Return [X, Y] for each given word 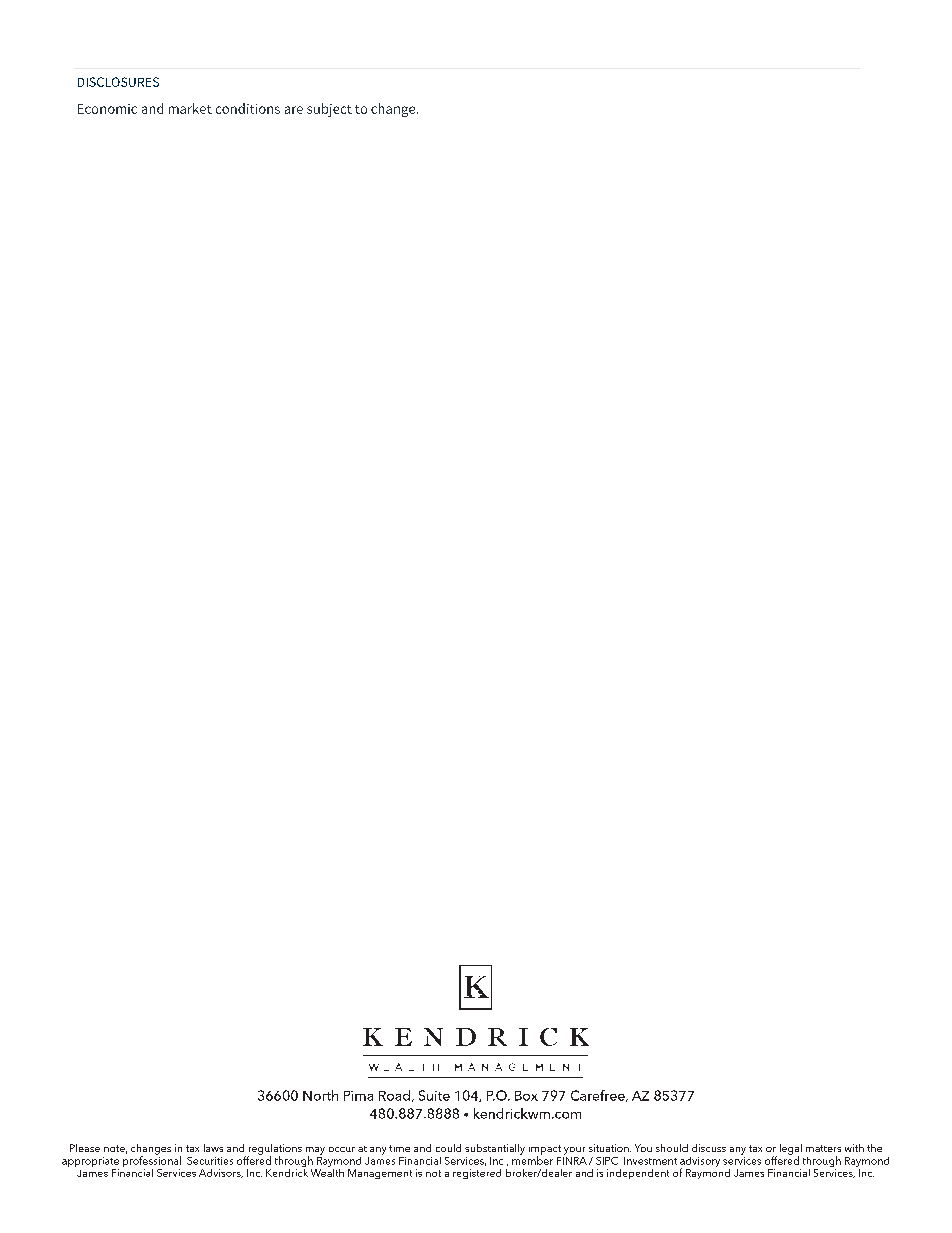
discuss [709, 1148]
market [190, 108]
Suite [434, 1095]
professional [152, 1160]
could [448, 1148]
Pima [358, 1096]
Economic [107, 109]
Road [396, 1096]
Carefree [599, 1096]
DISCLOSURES [118, 82]
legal [791, 1150]
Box [526, 1096]
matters [823, 1148]
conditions [248, 108]
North [320, 1095]
